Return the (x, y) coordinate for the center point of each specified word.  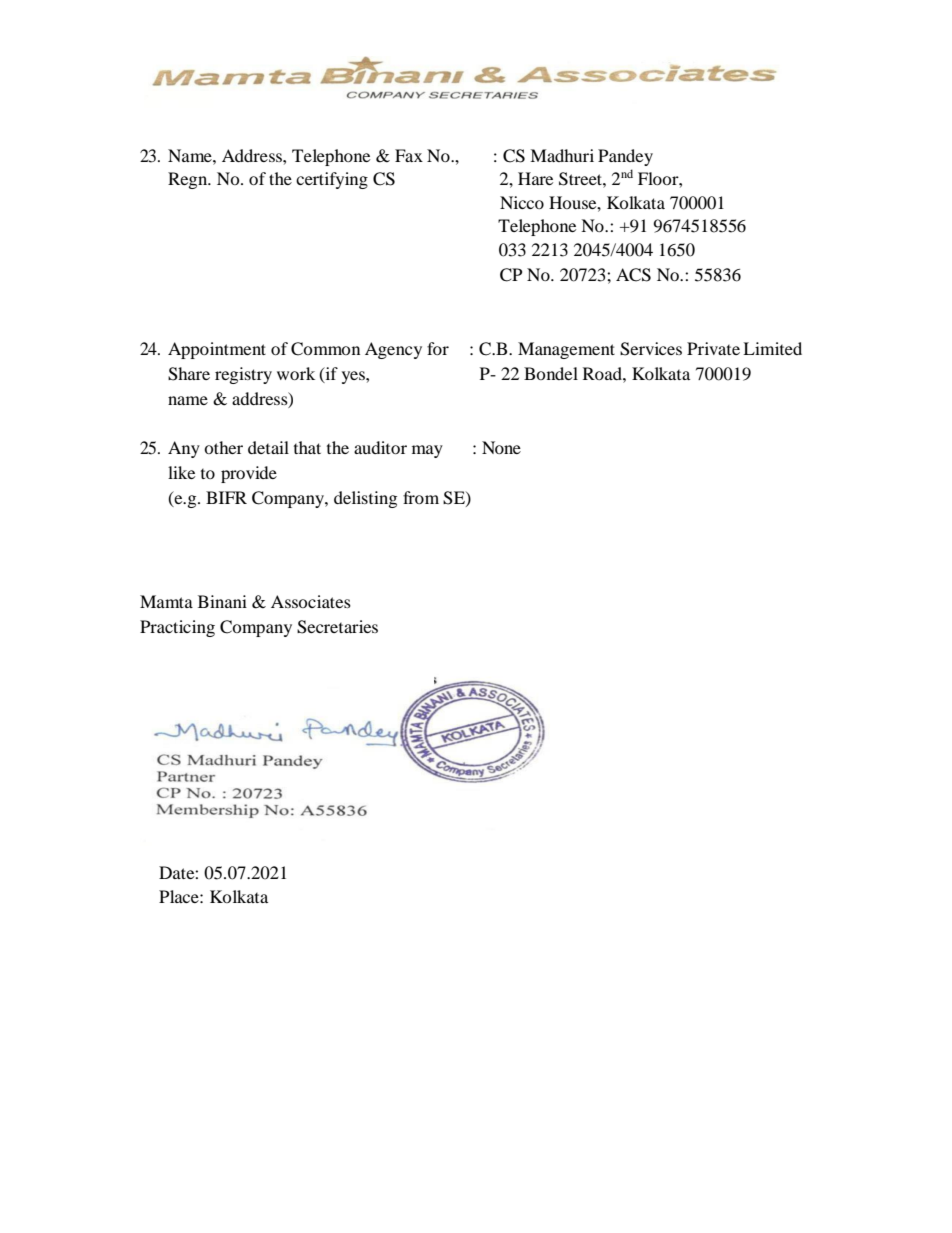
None (501, 447)
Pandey (625, 157)
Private (713, 348)
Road (603, 373)
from (421, 497)
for (438, 348)
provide (249, 474)
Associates (311, 601)
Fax (409, 155)
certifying (332, 180)
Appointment (217, 350)
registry (243, 375)
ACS (633, 275)
